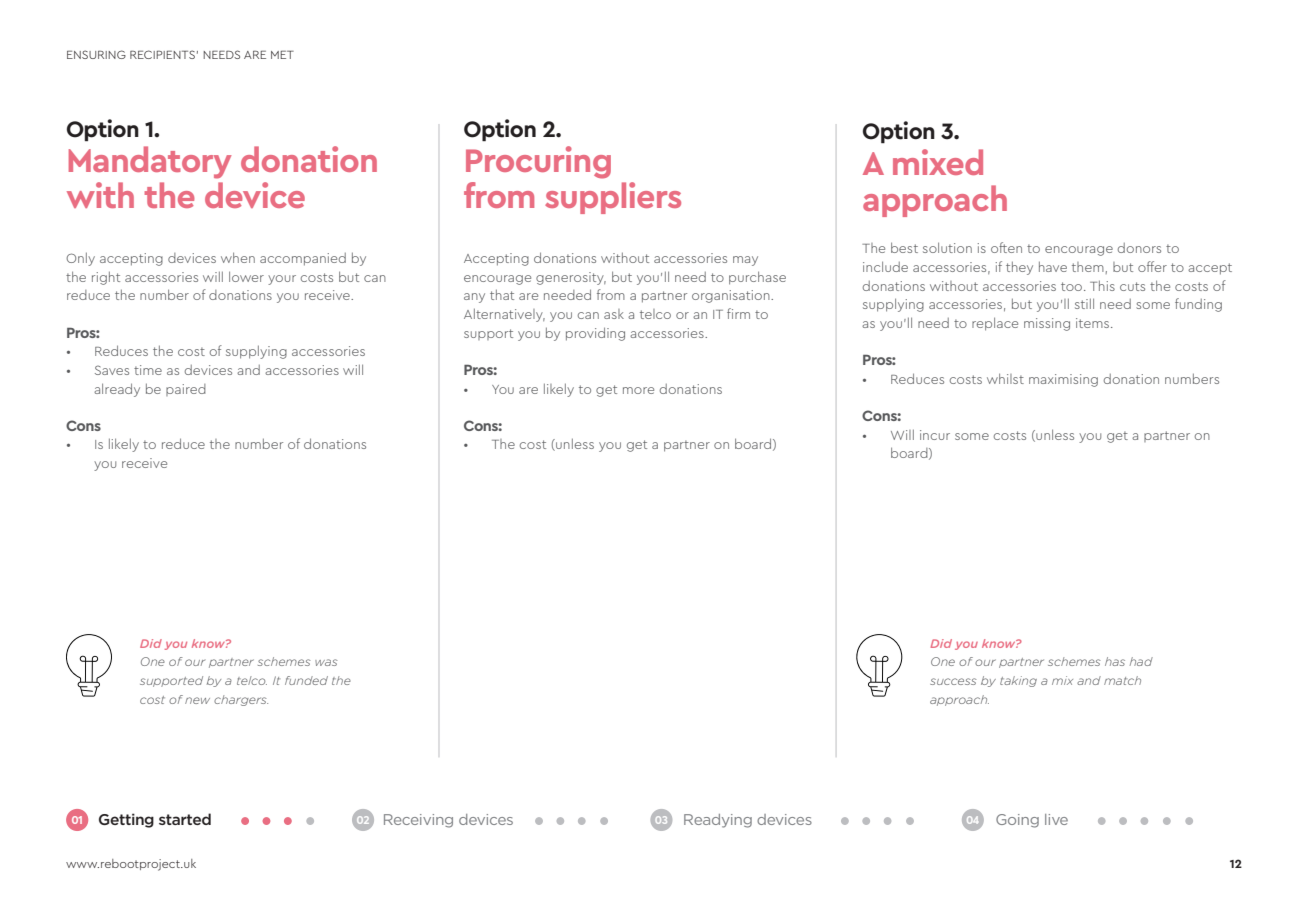  Describe the element at coordinates (1141, 661) in the screenshot. I see `had` at that location.
